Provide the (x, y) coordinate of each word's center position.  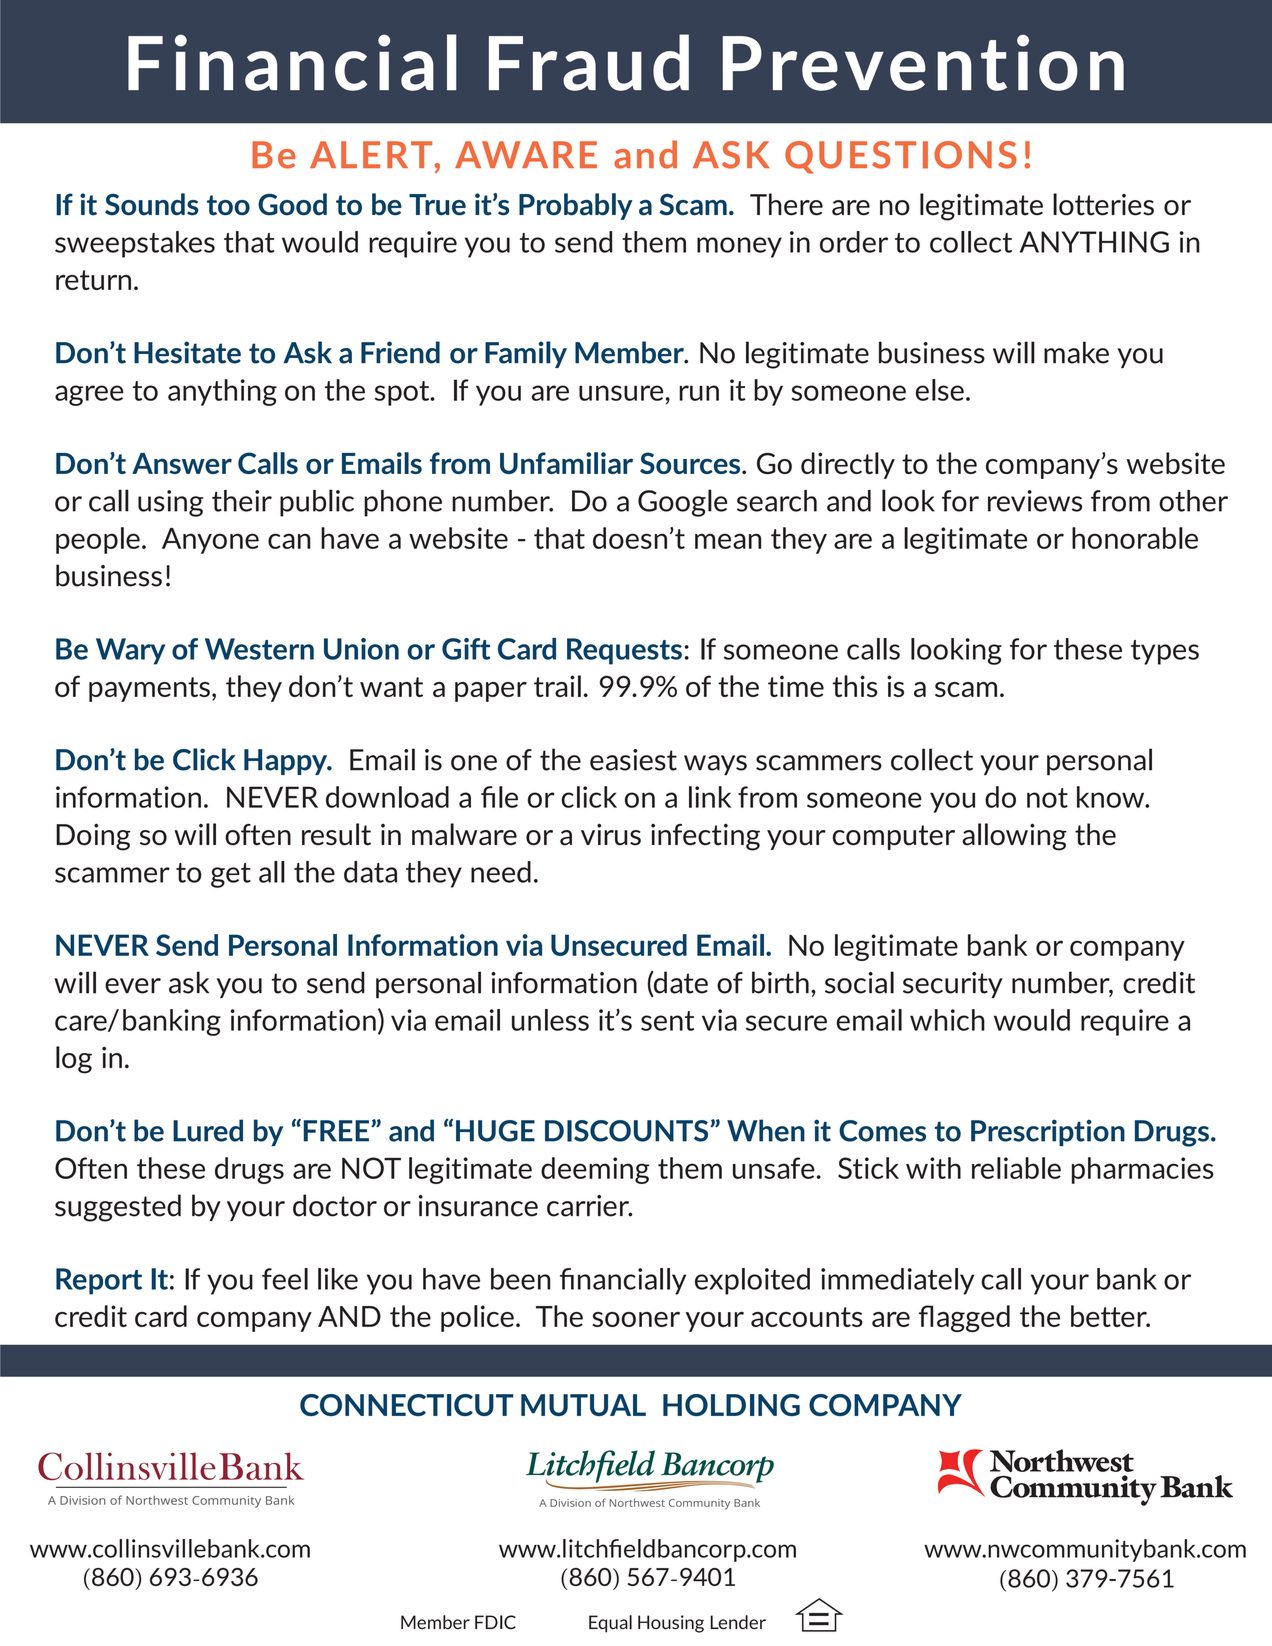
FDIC (495, 1622)
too (228, 205)
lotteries (1103, 204)
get (231, 875)
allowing (1014, 837)
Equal (610, 1624)
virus (611, 834)
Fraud (589, 62)
